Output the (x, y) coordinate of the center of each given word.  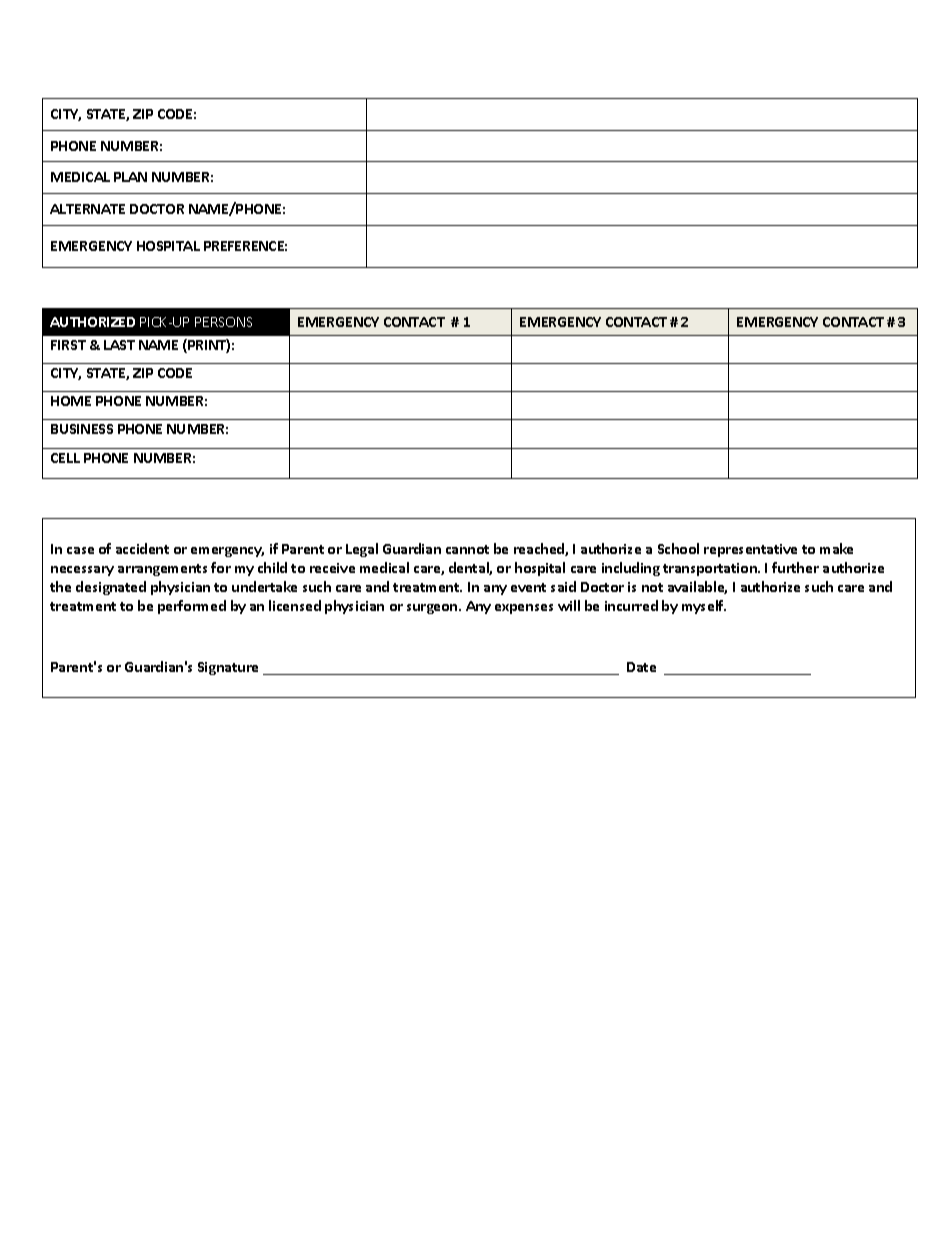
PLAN (130, 177)
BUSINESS (82, 429)
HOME (71, 401)
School (678, 548)
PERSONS (223, 322)
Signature (228, 668)
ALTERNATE (87, 209)
